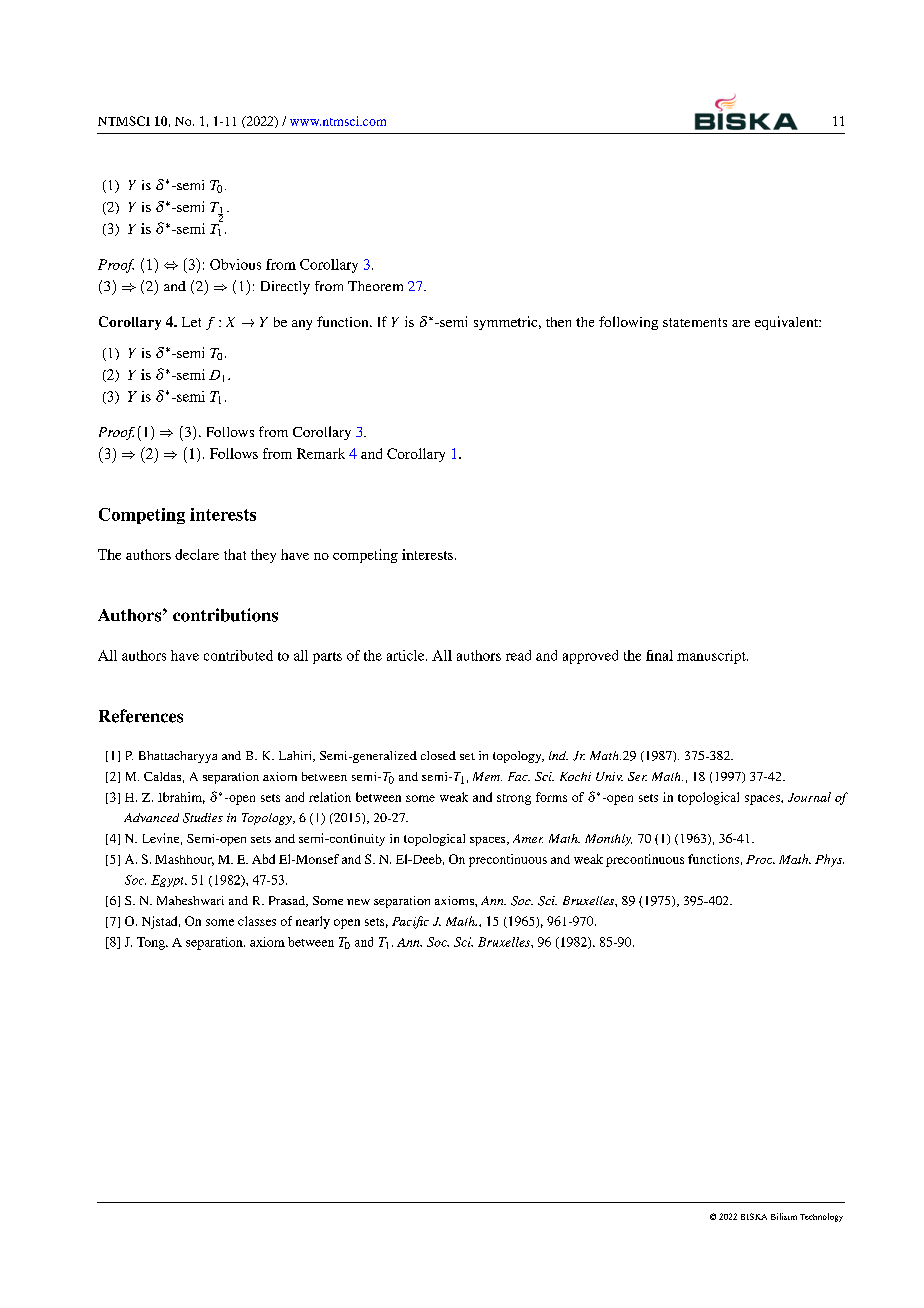  Describe the element at coordinates (152, 943) in the screenshot. I see `Tong` at that location.
